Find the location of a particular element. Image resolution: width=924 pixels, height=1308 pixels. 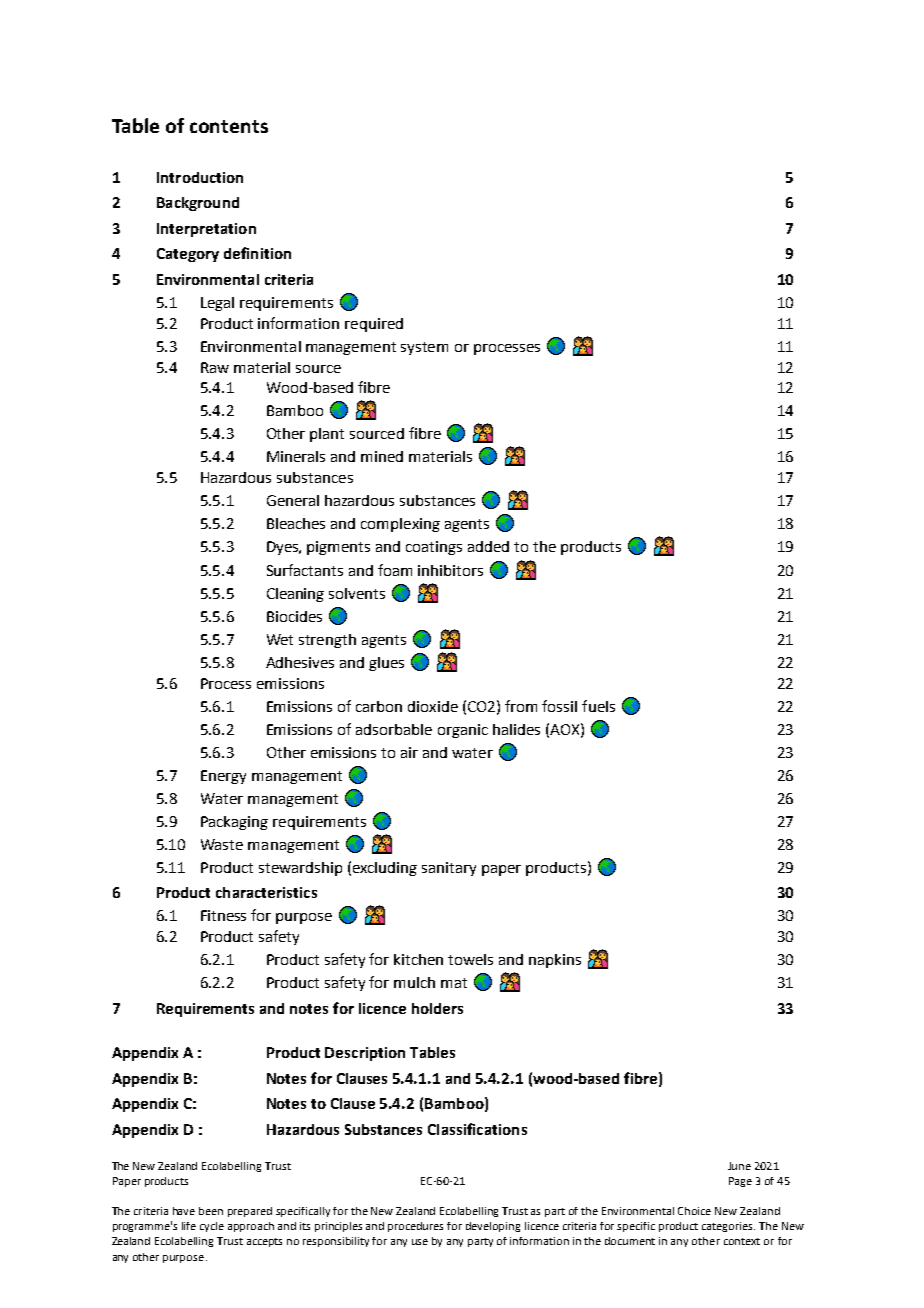

required is located at coordinates (374, 325).
